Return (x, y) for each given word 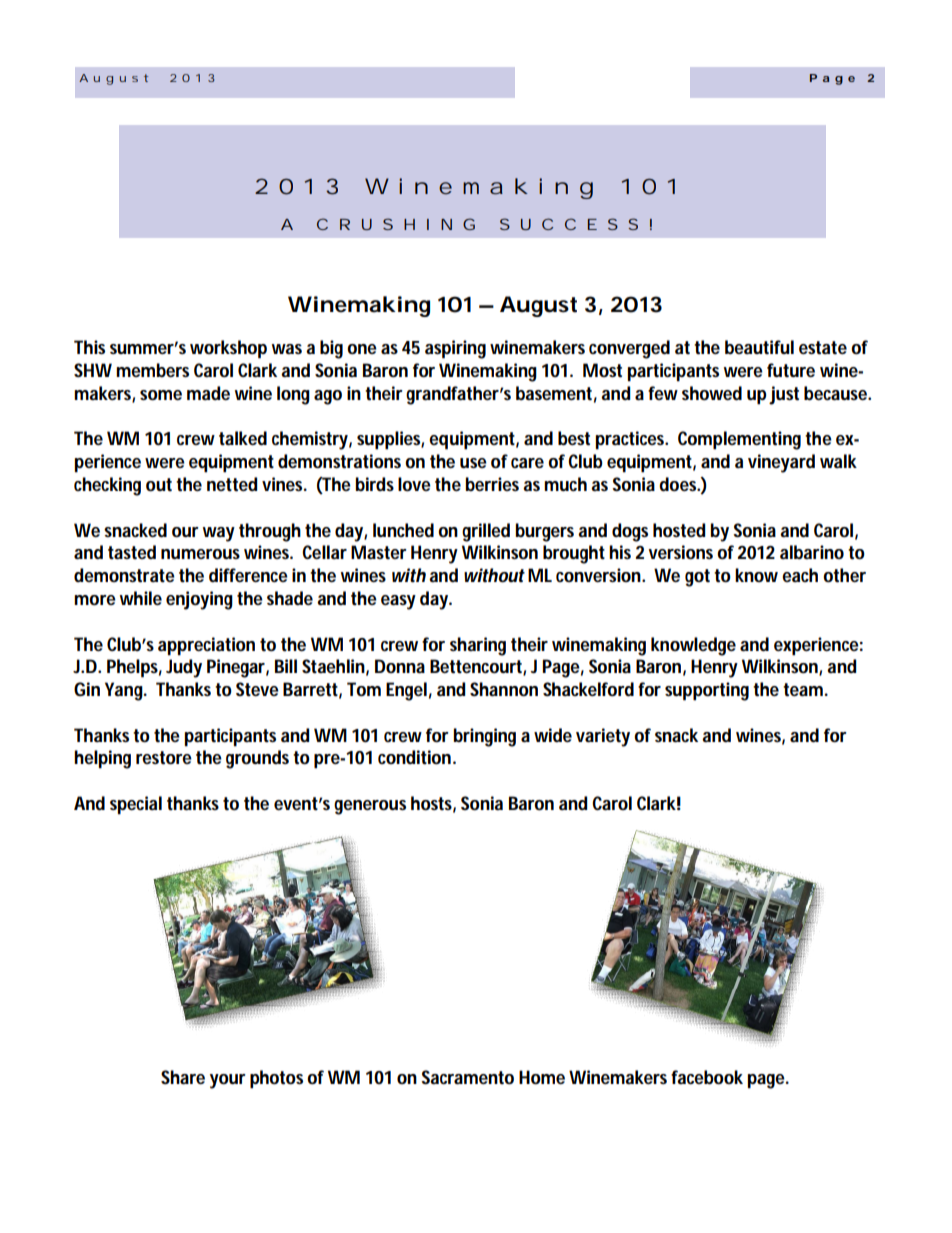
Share (183, 1077)
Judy (184, 668)
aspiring (455, 349)
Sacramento (467, 1077)
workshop (228, 349)
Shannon (504, 689)
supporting (707, 691)
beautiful (759, 347)
